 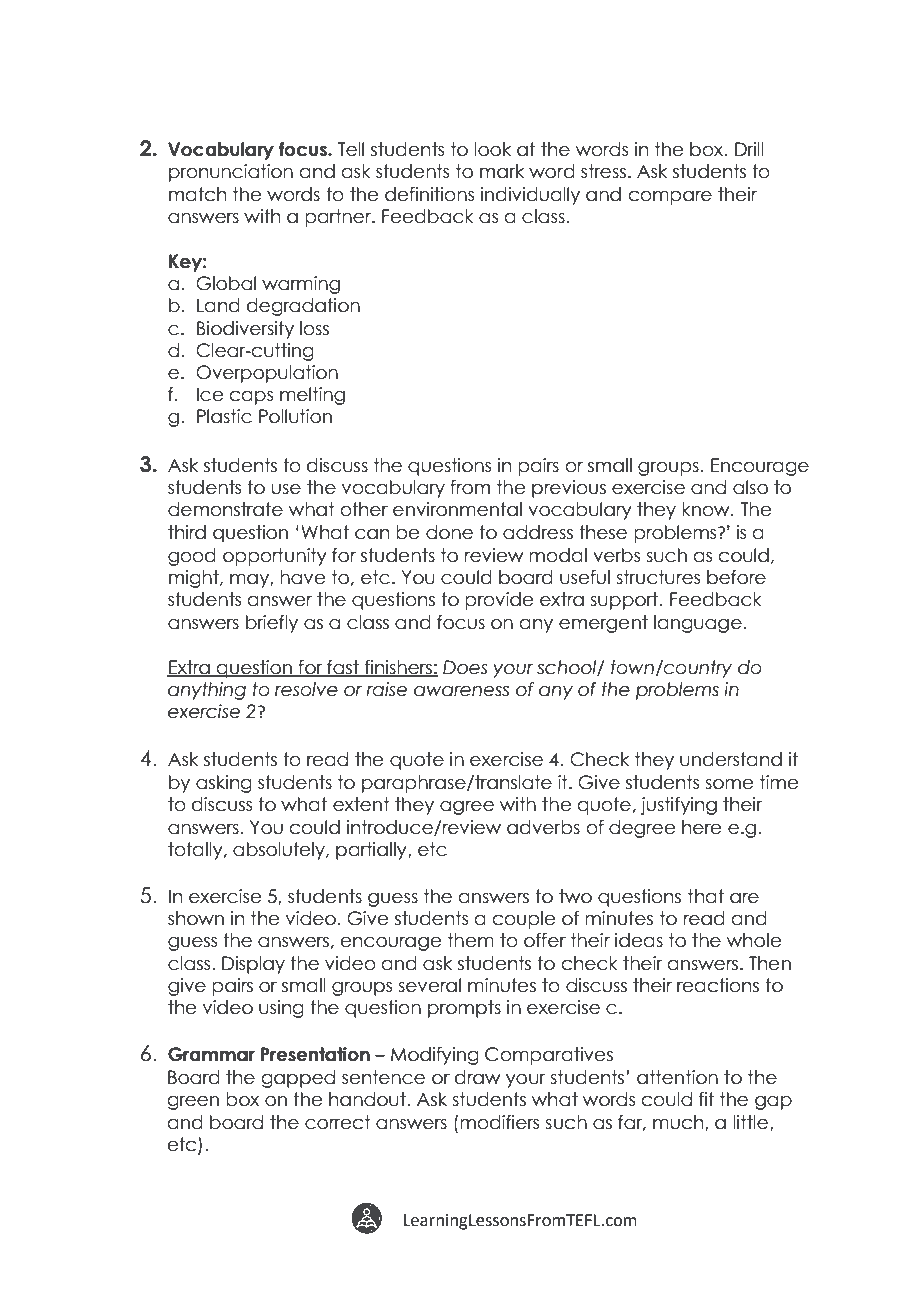 What do you see at coordinates (478, 1077) in the screenshot?
I see `draw` at bounding box center [478, 1077].
